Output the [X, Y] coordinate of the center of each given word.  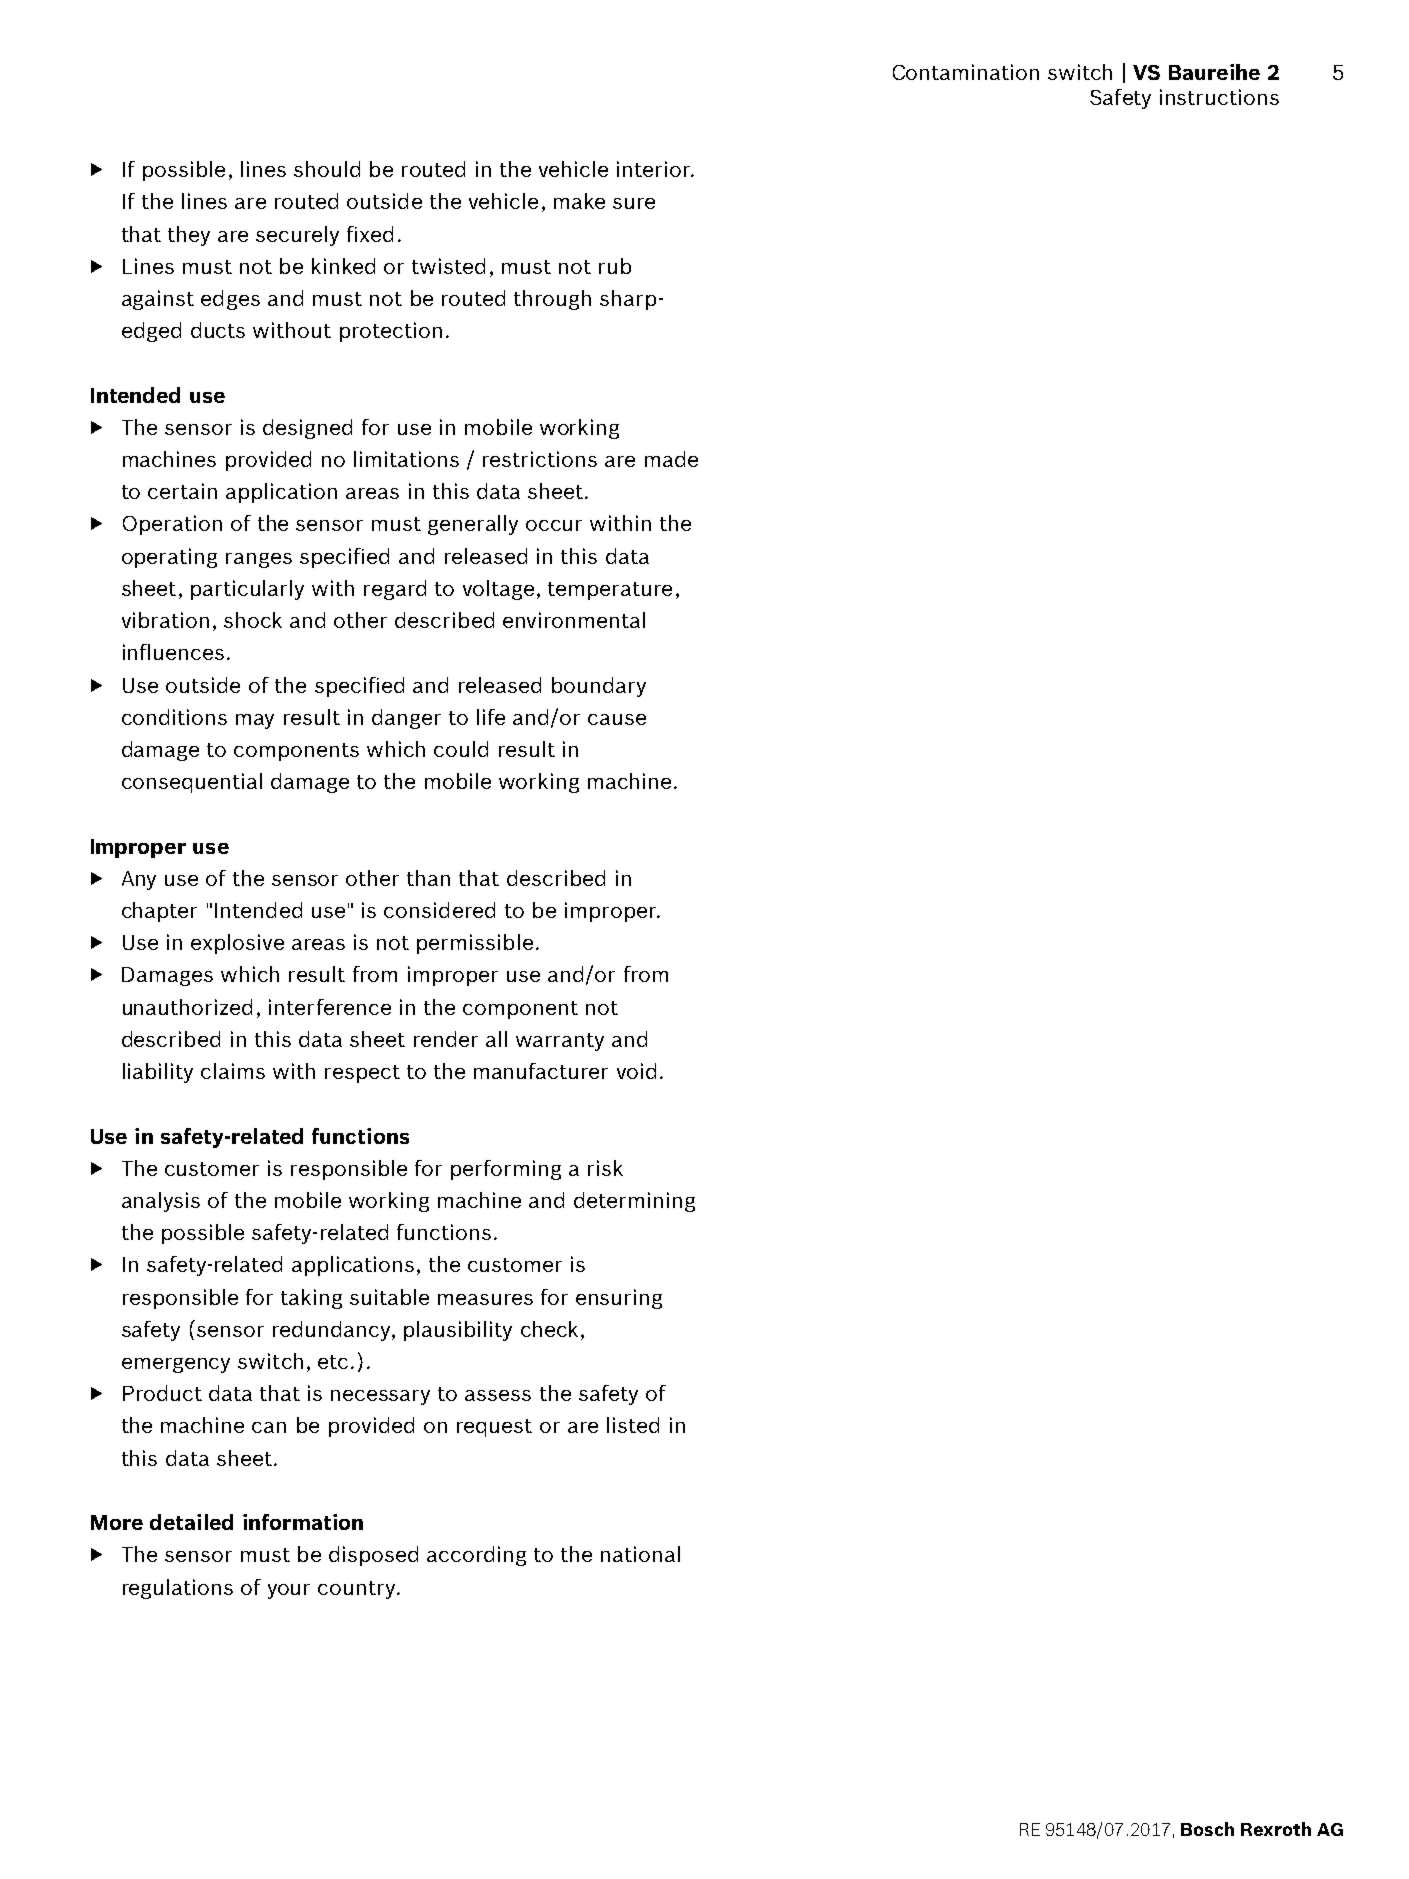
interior [655, 169]
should [327, 169]
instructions [1219, 97]
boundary [599, 687]
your [289, 1591]
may [255, 721]
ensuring [619, 1299]
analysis [161, 1202]
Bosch [1207, 1829]
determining [634, 1202]
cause [617, 719]
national [640, 1554]
